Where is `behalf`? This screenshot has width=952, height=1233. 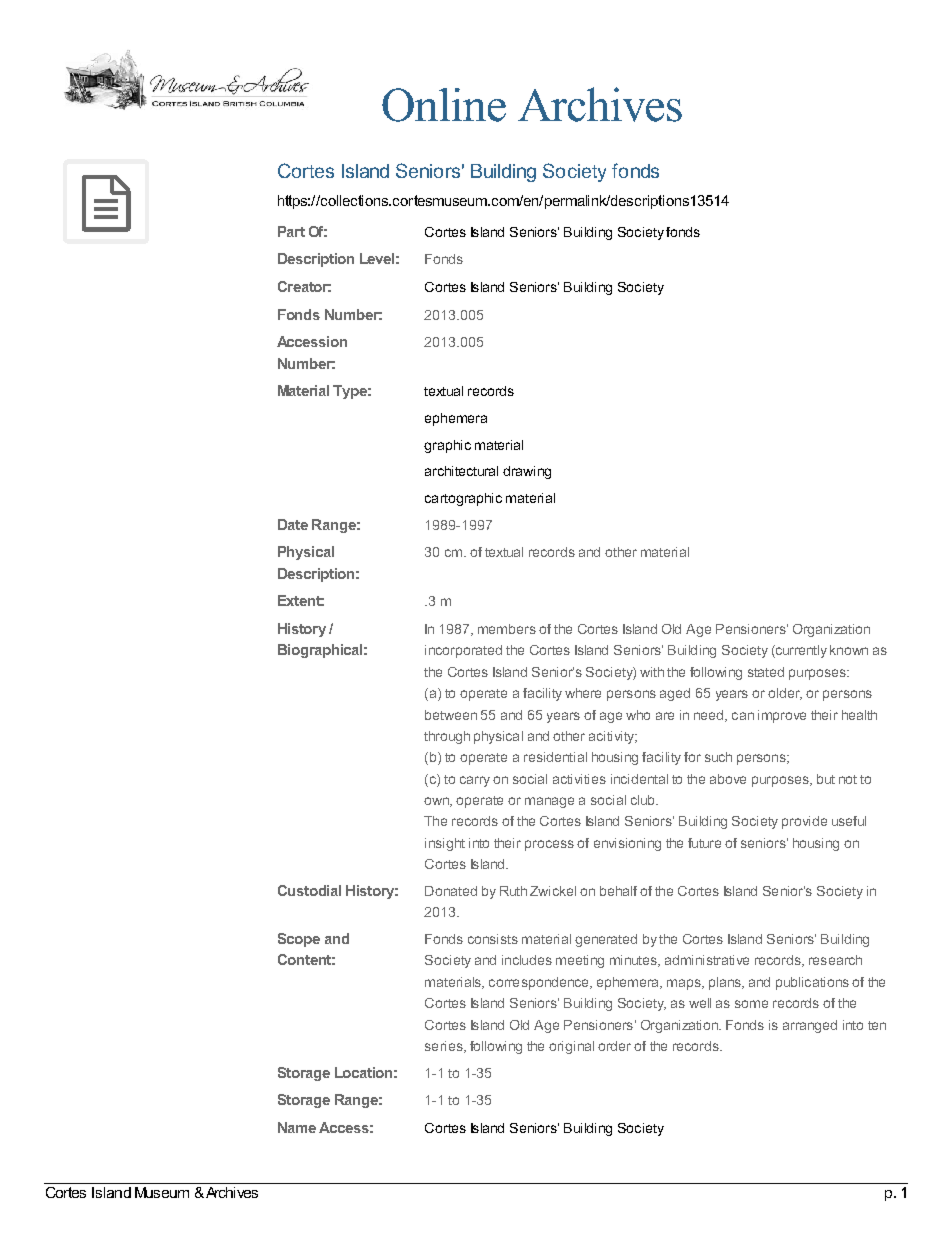 behalf is located at coordinates (618, 891).
